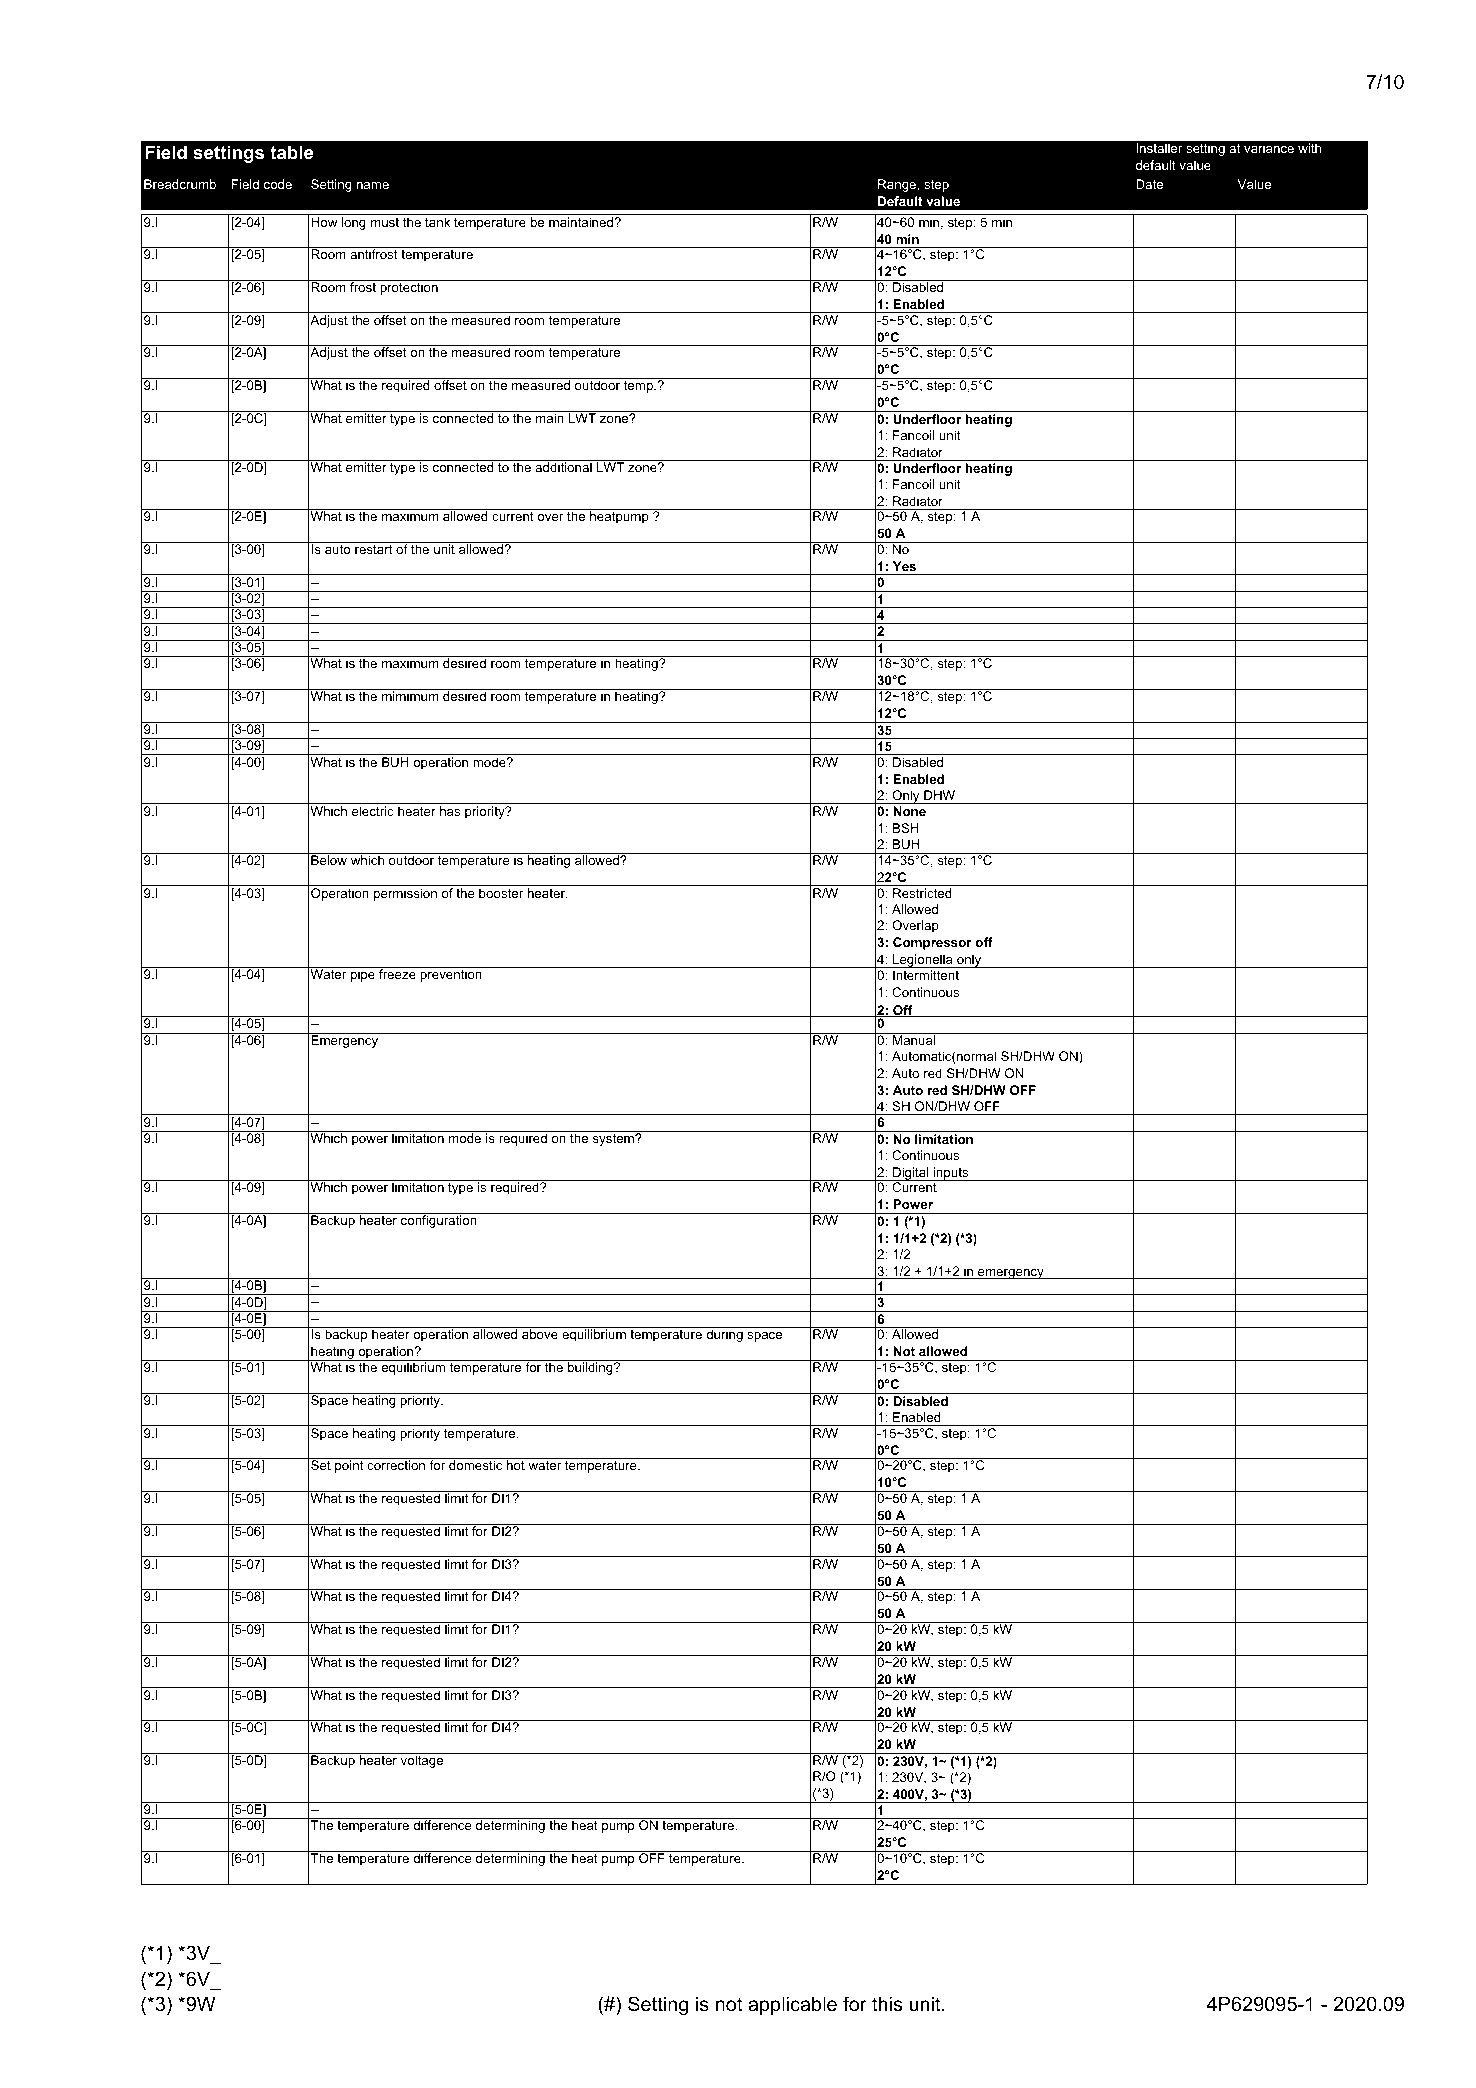 This screenshot has height=2088, width=1476. What do you see at coordinates (1149, 184) in the screenshot?
I see `Date` at bounding box center [1149, 184].
